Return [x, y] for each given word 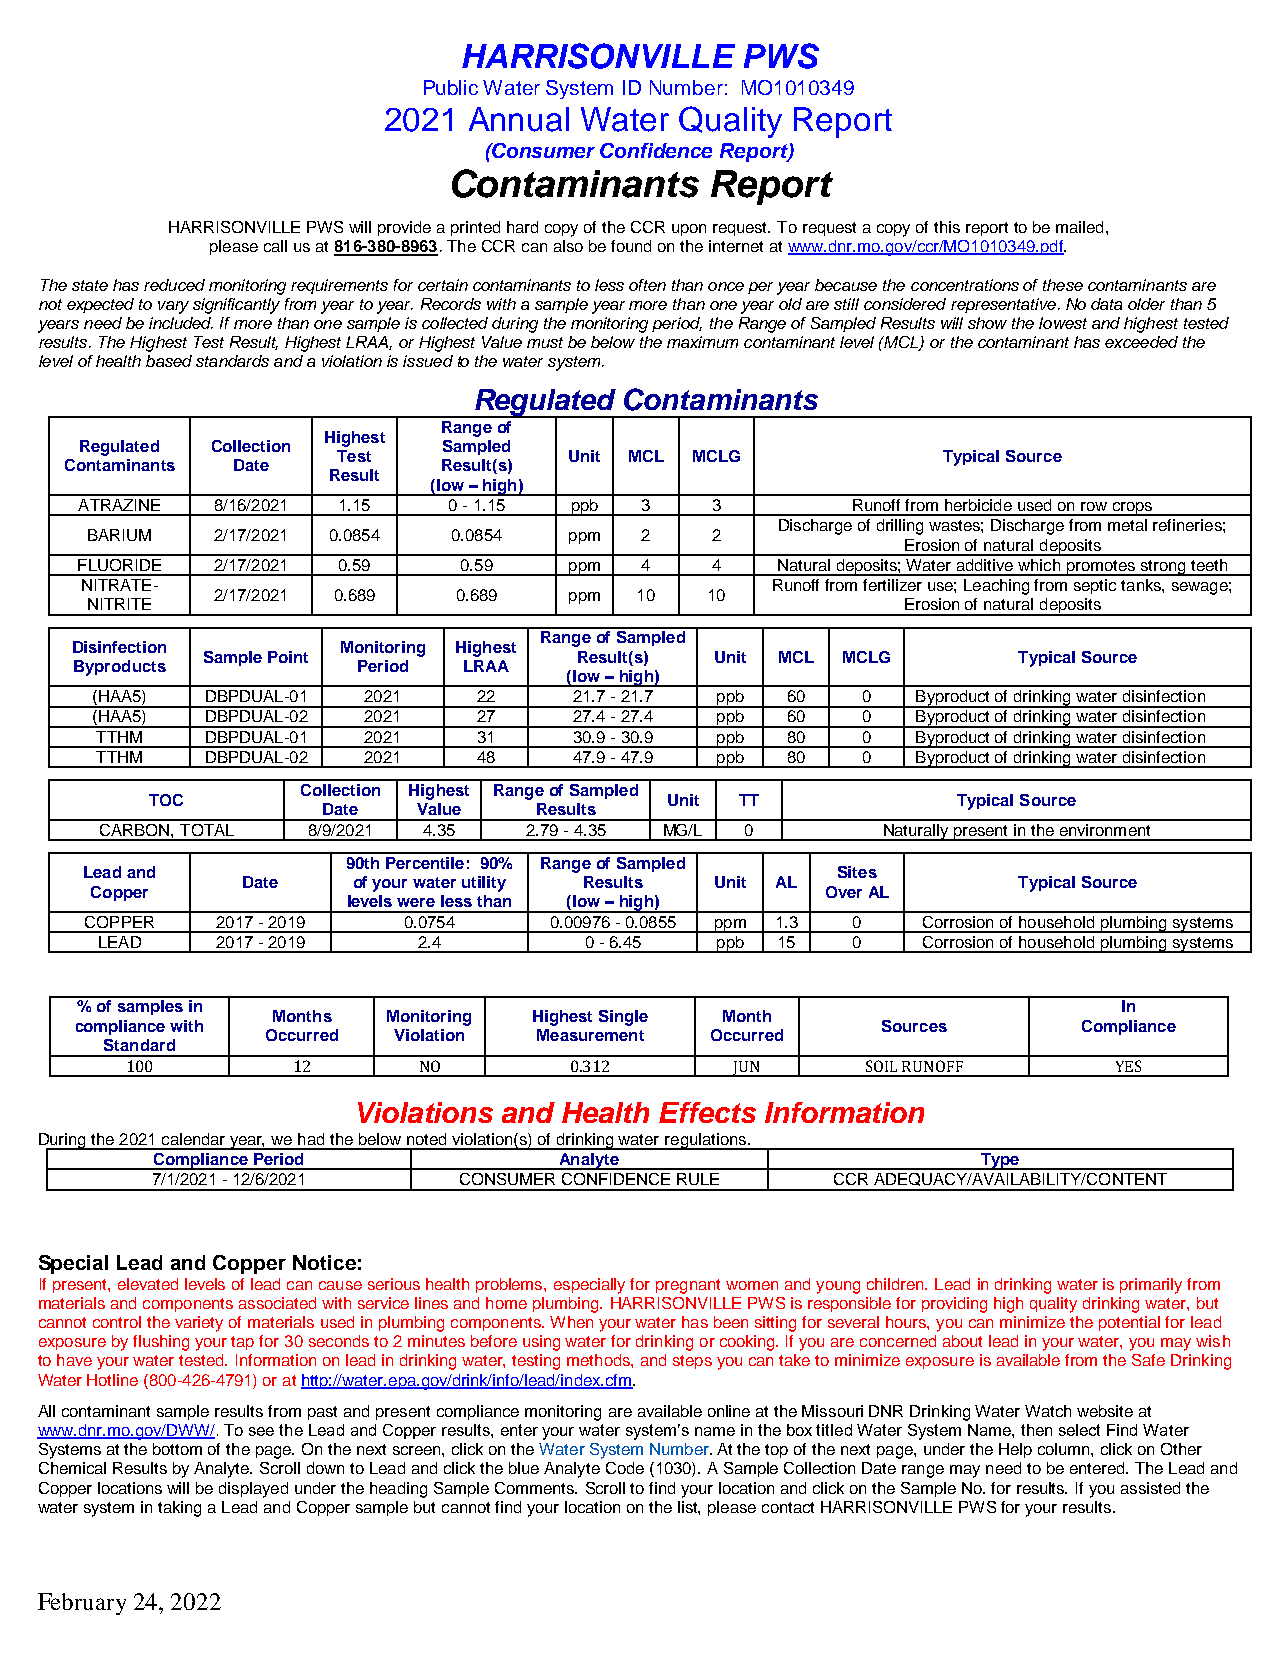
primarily [1151, 1286]
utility [484, 884]
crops [1132, 509]
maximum [702, 342]
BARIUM [119, 535]
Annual [519, 119]
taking [179, 1509]
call [275, 246]
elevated [148, 1284]
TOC [166, 800]
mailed [1079, 227]
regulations [706, 1141]
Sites [857, 872]
